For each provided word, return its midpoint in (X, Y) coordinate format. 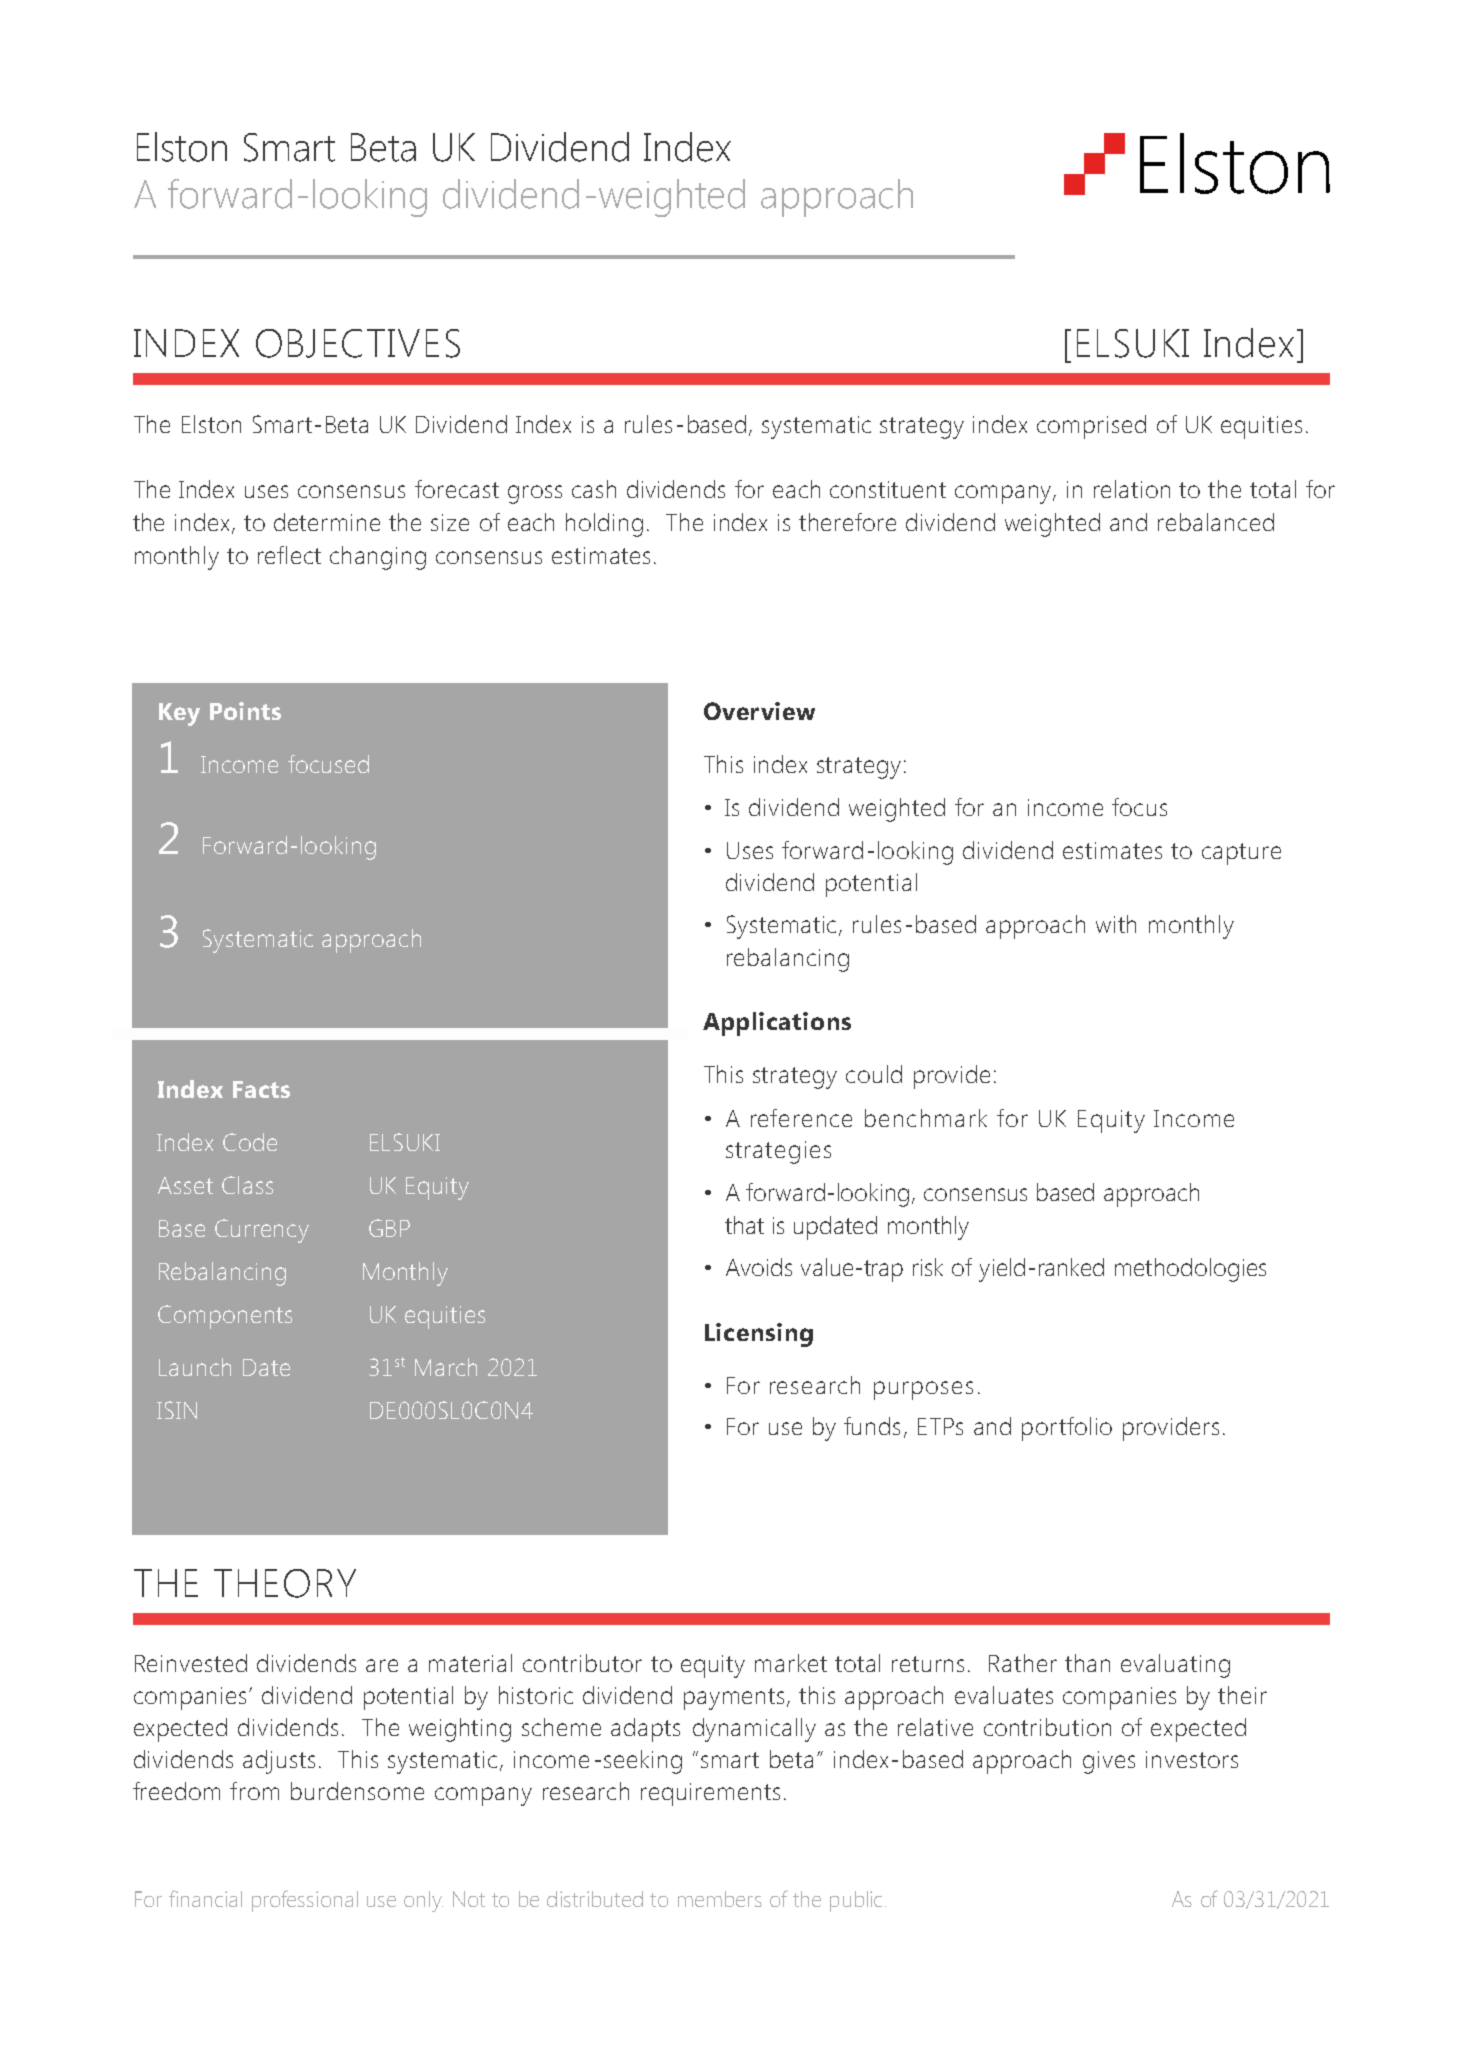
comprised (1091, 427)
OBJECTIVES (358, 343)
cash (594, 489)
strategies (778, 1152)
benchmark (926, 1118)
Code (250, 1142)
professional (305, 1901)
